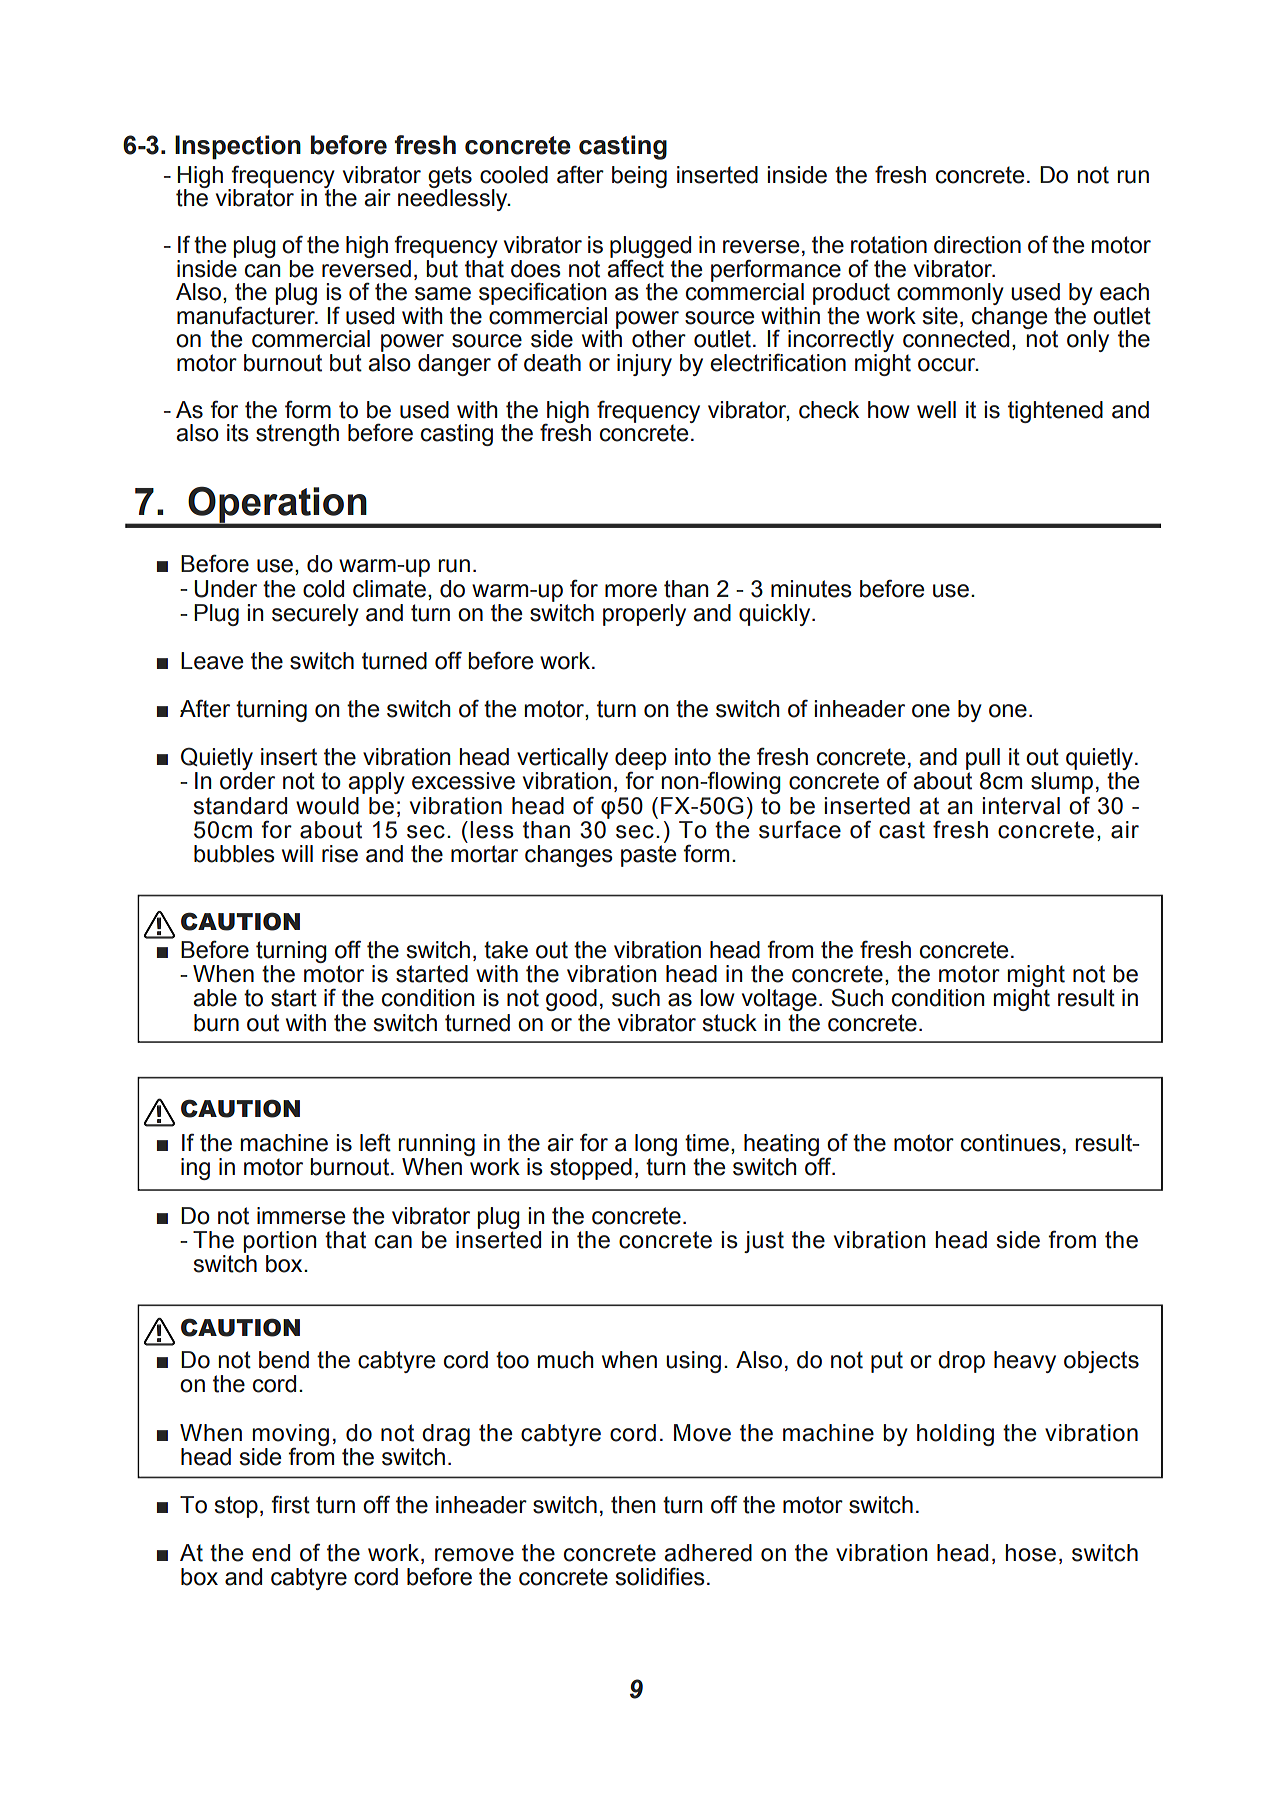  Describe the element at coordinates (639, 177) in the screenshot. I see `being` at that location.
